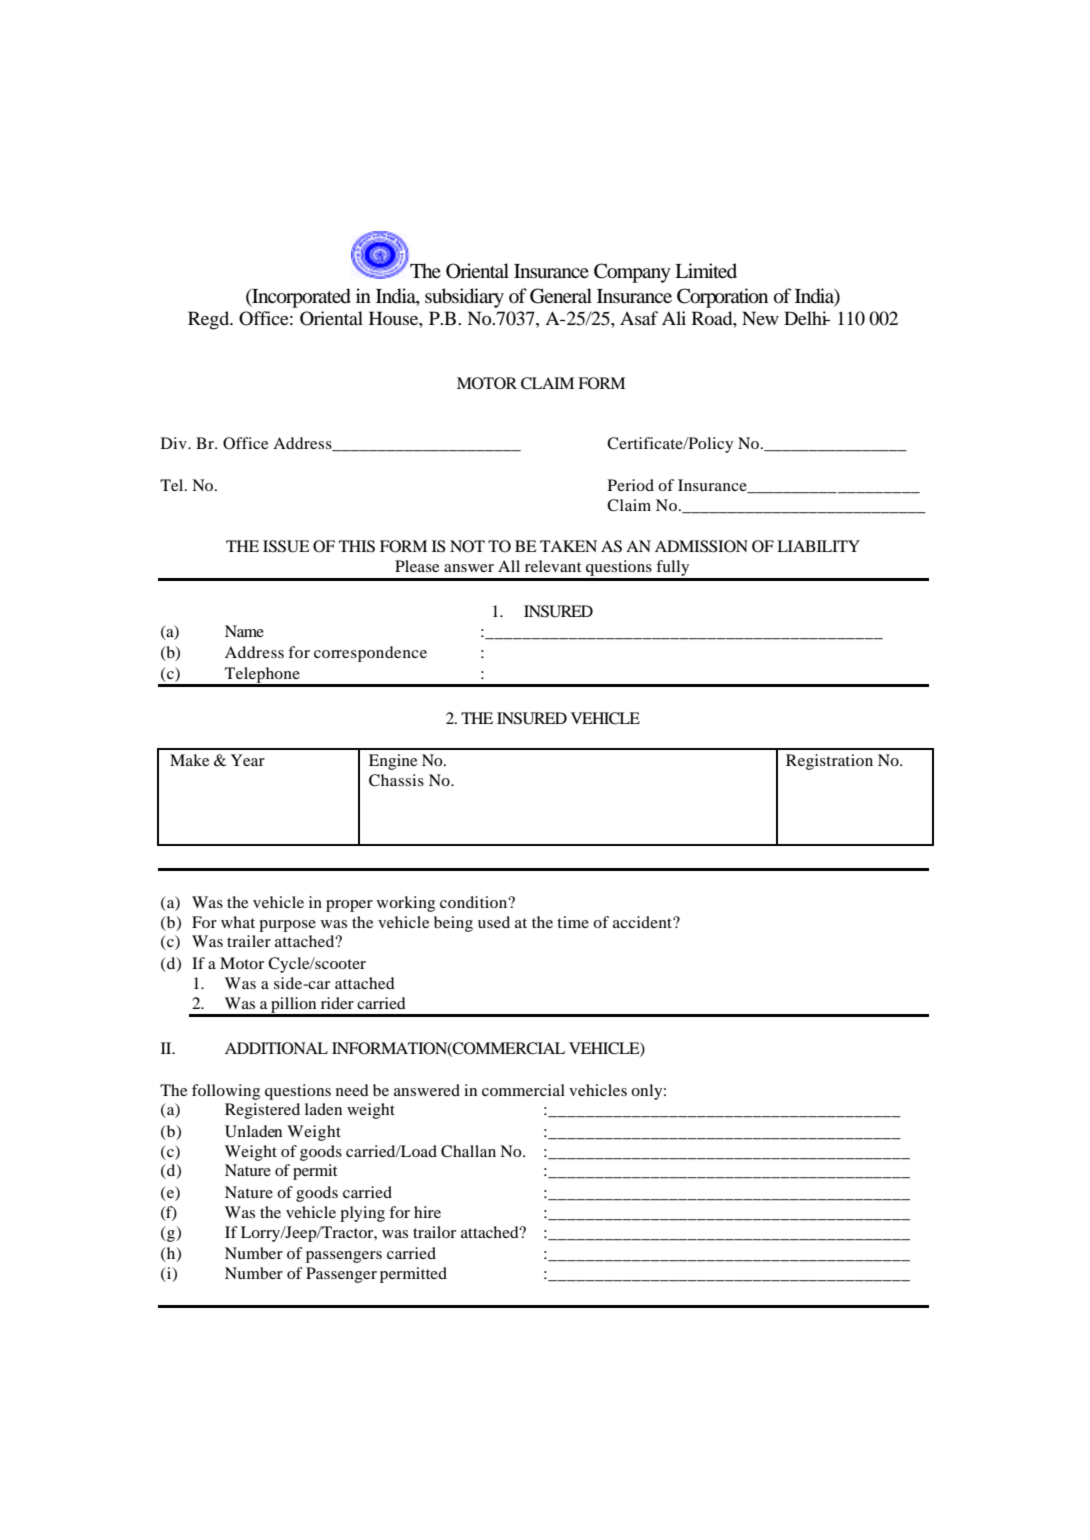 This page has height=1540, width=1090. I want to click on New, so click(760, 318).
